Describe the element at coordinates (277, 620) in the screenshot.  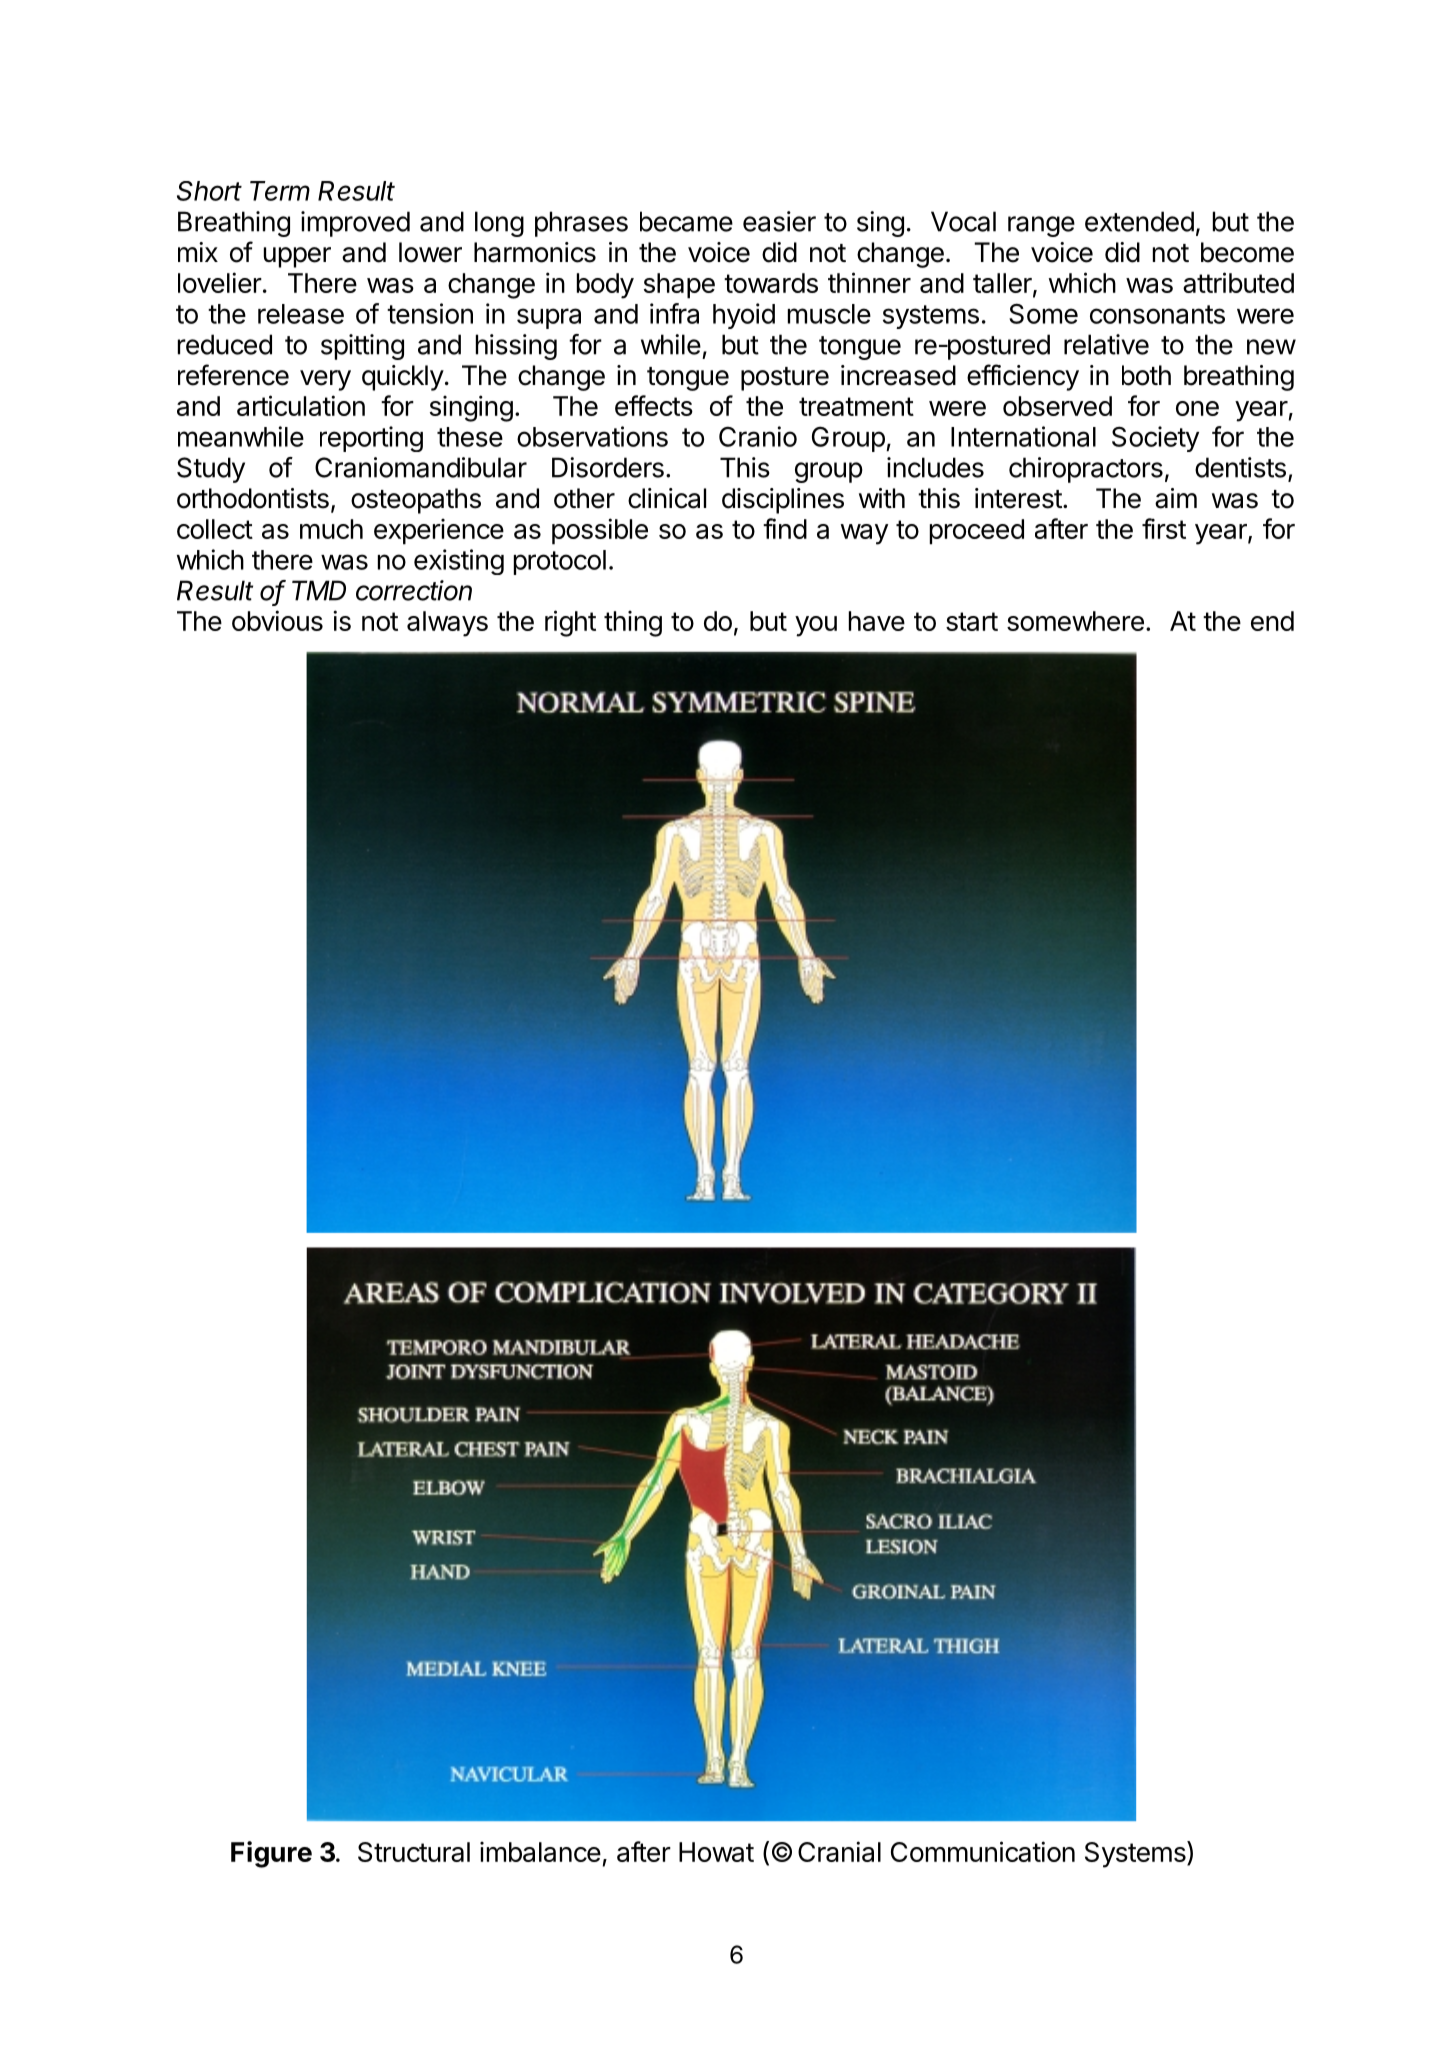
I see `obvious` at that location.
